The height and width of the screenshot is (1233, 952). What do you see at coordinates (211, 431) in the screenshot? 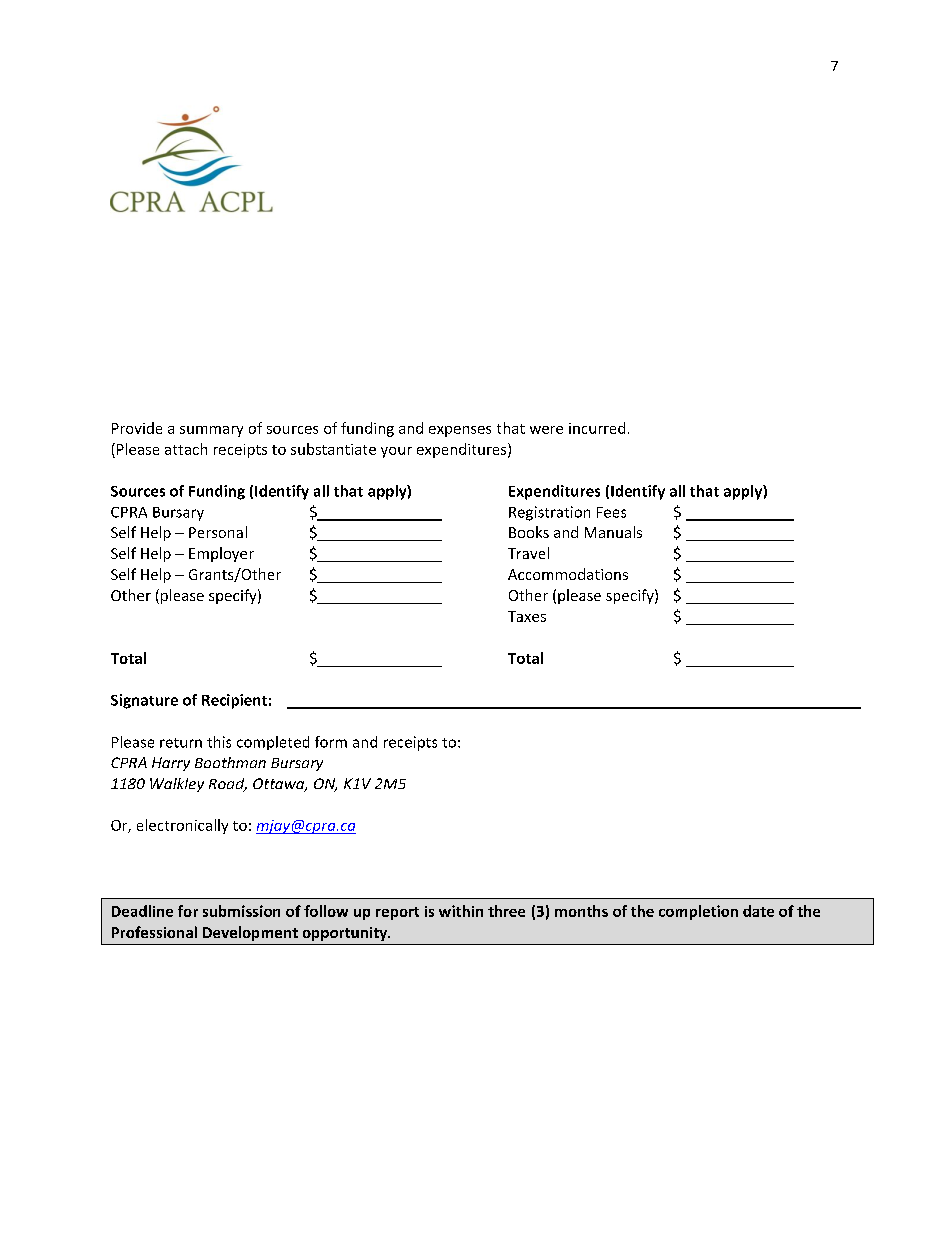
I see `summary` at bounding box center [211, 431].
